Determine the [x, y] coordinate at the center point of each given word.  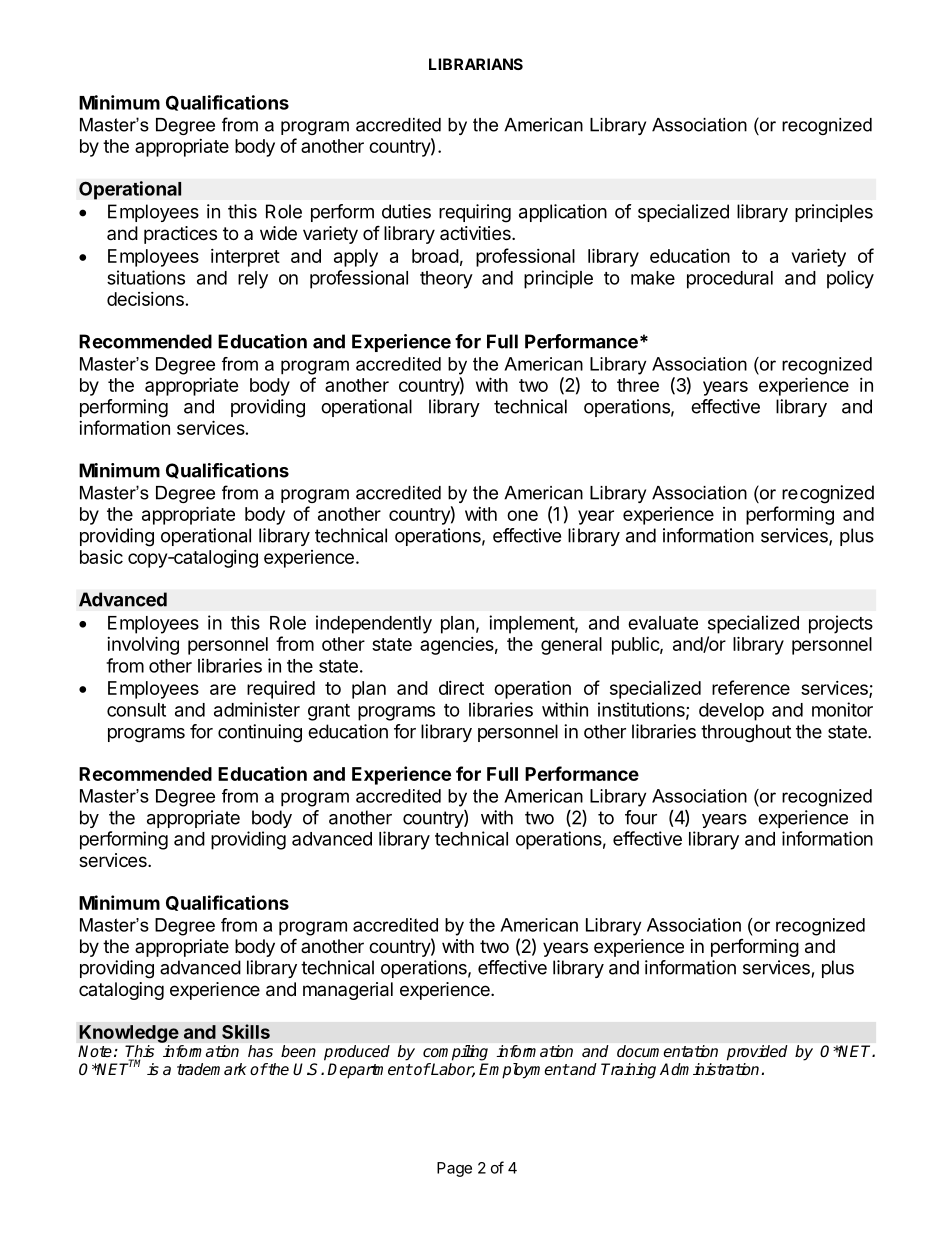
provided [757, 1052]
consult [136, 710]
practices [180, 235]
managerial [348, 991]
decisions [145, 299]
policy [850, 279]
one [522, 515]
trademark [212, 1069]
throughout [746, 733]
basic [101, 557]
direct [461, 688]
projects [841, 624]
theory [446, 280]
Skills [246, 1031]
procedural [730, 280]
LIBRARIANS [476, 64]
